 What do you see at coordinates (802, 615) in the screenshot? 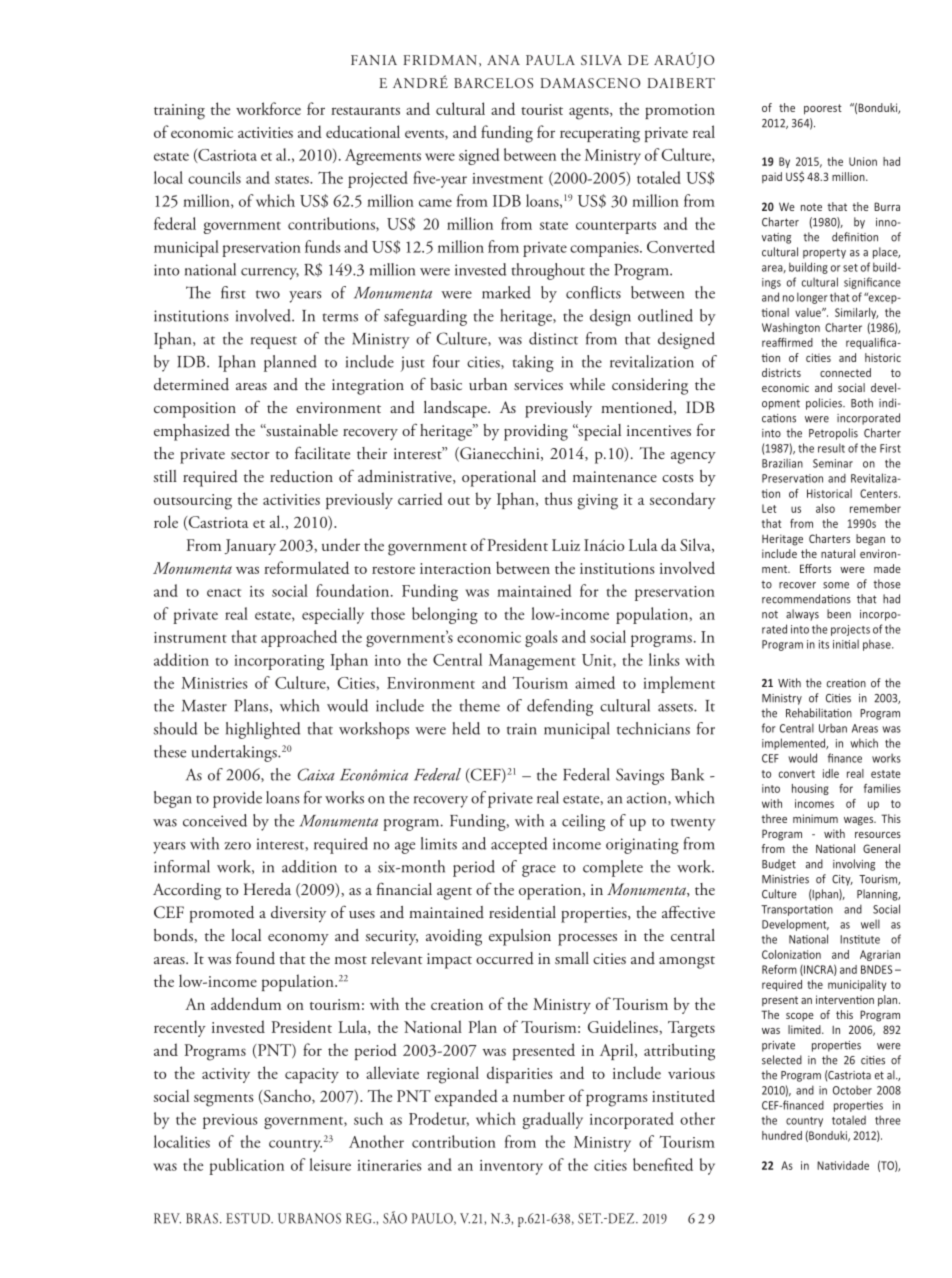
I see `always` at bounding box center [802, 615].
